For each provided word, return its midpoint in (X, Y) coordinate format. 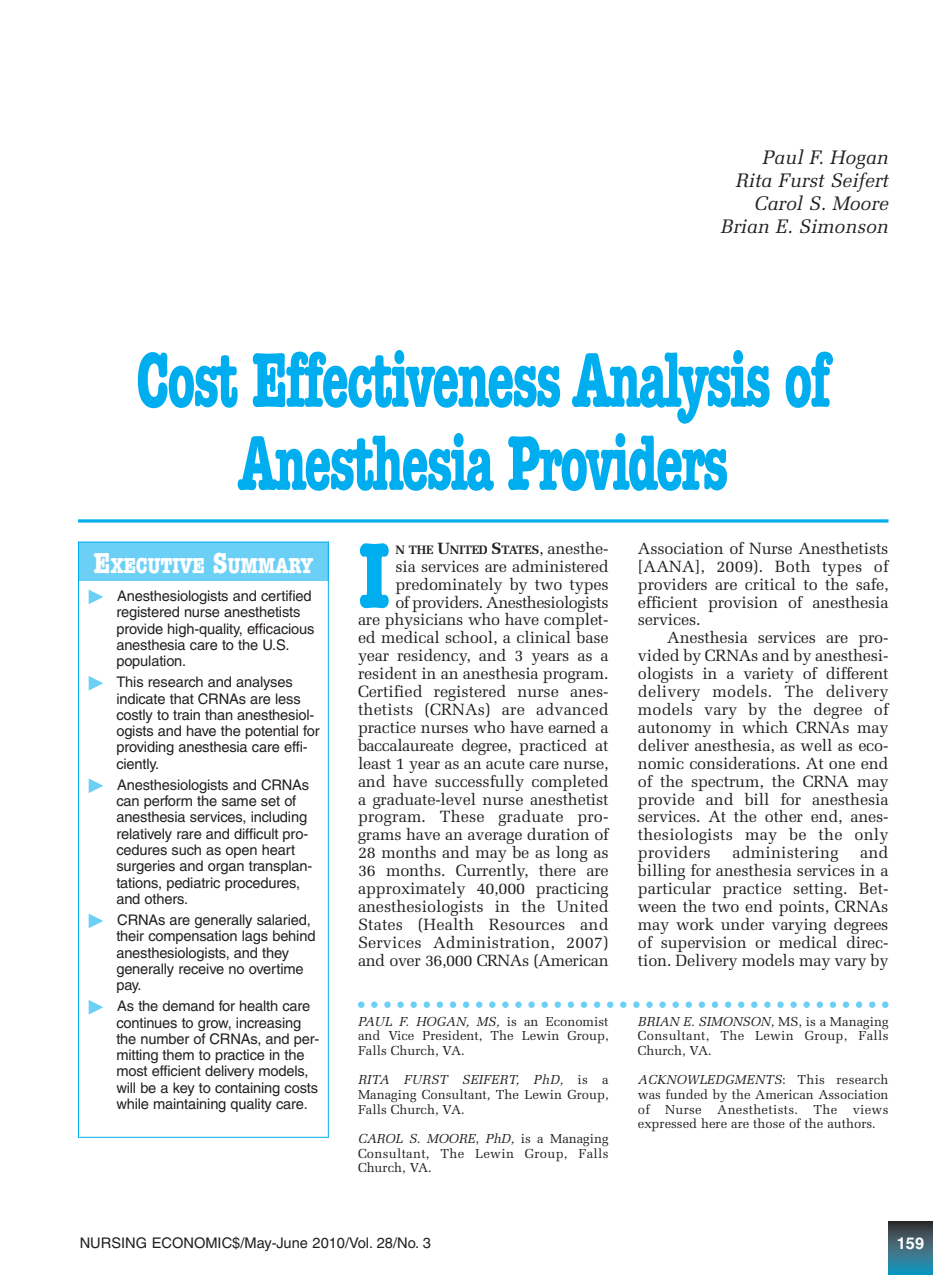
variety (768, 676)
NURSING (113, 1243)
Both (792, 566)
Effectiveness (406, 379)
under (742, 924)
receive (201, 968)
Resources (527, 924)
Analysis (671, 387)
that (182, 698)
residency (433, 658)
